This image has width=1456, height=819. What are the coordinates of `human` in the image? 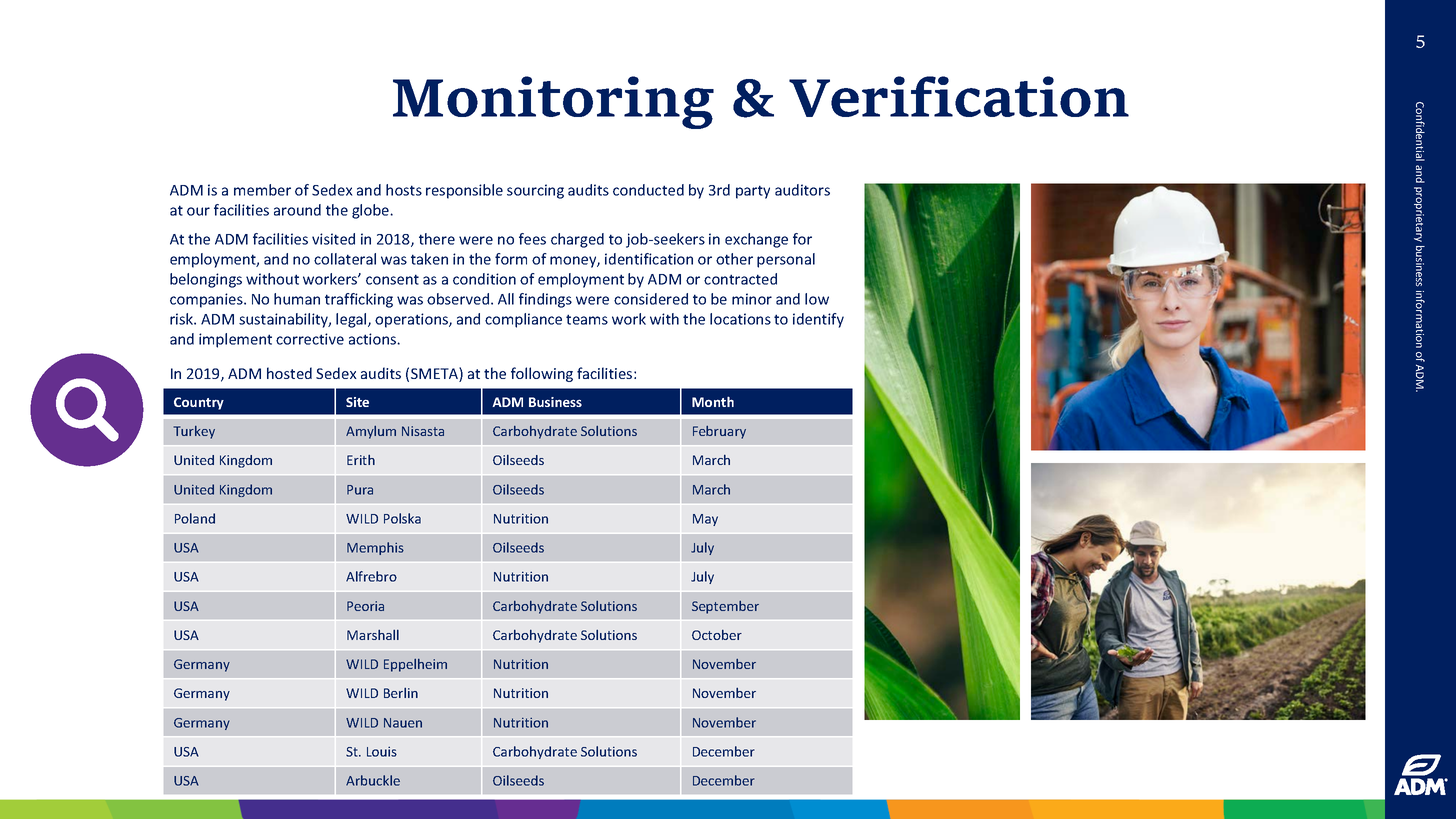 It's located at (297, 299).
